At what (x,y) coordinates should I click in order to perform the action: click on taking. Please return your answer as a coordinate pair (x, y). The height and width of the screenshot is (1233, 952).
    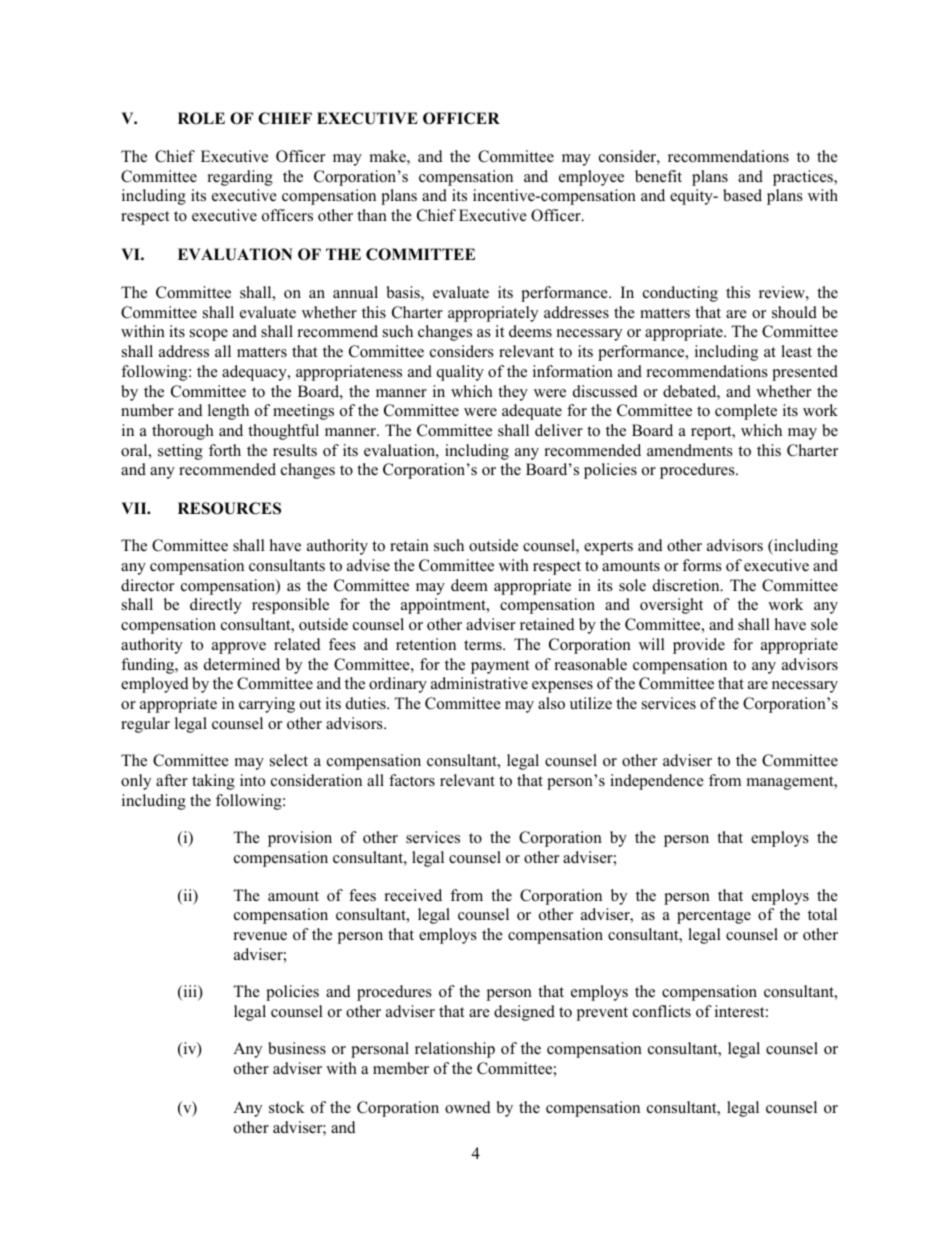
    Looking at the image, I should click on (213, 782).
